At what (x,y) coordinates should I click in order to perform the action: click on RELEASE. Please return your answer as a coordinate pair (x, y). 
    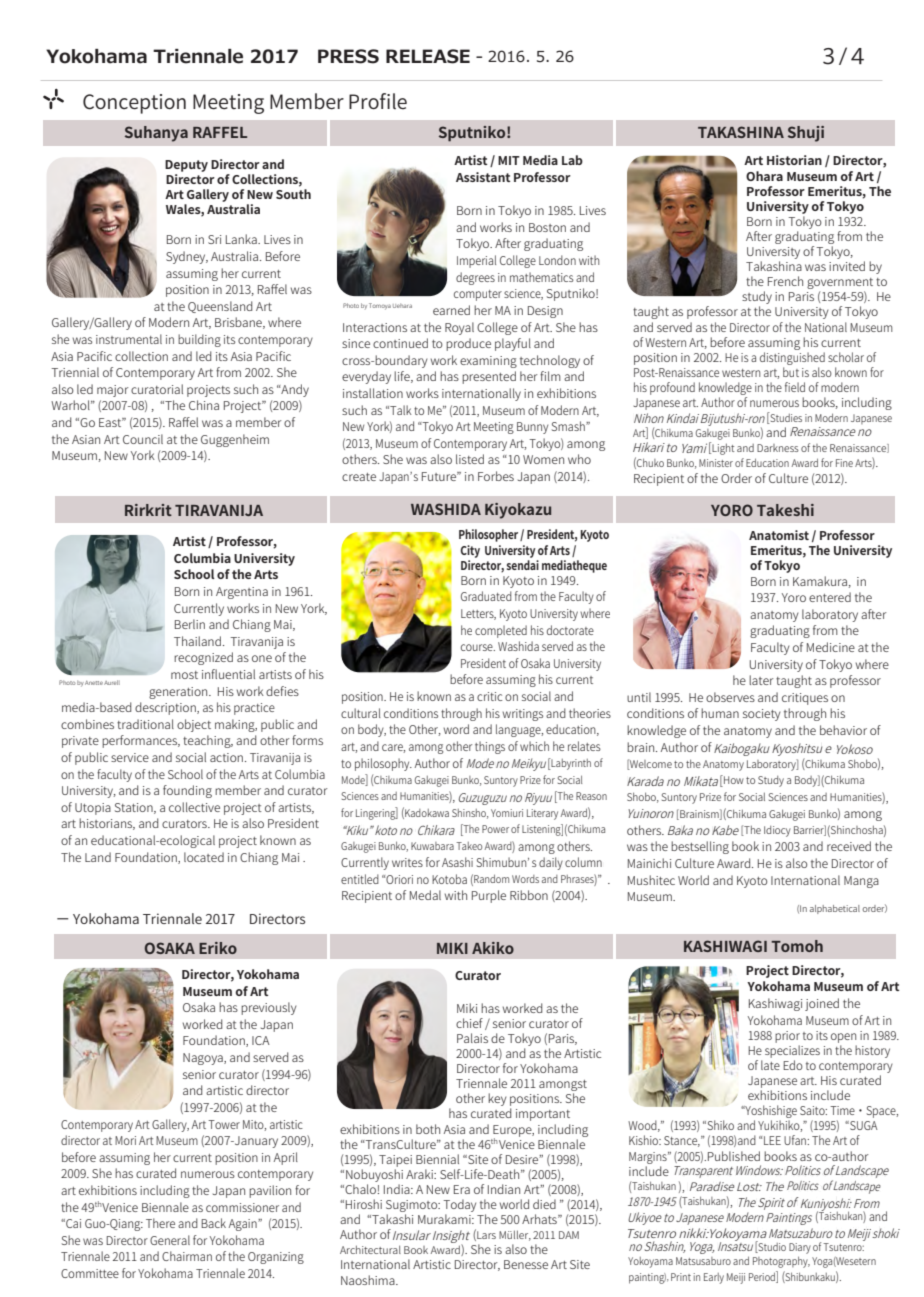
    Looking at the image, I should click on (428, 56).
